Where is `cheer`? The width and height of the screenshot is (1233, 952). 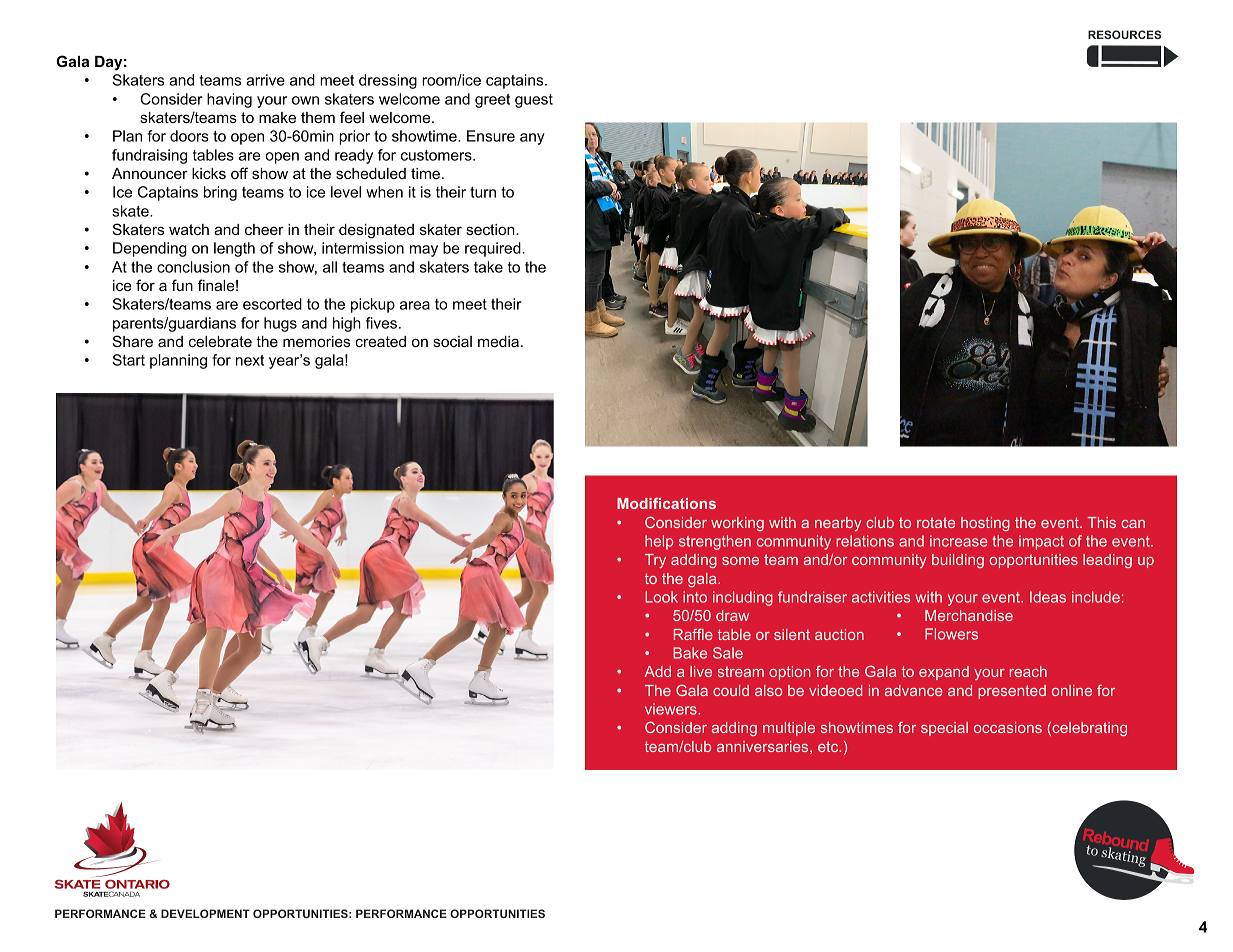
cheer is located at coordinates (264, 229).
